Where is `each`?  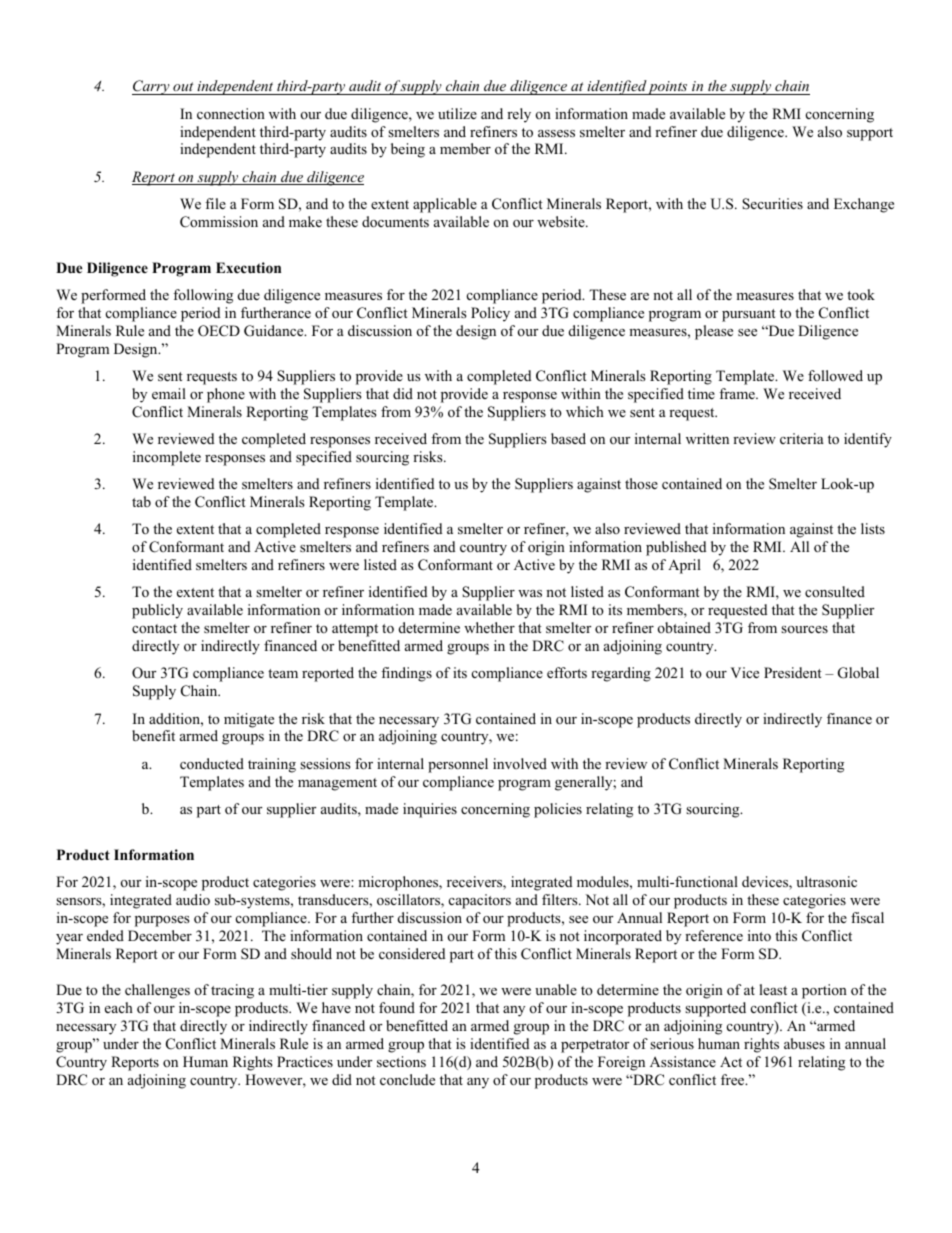 each is located at coordinates (119, 1007).
